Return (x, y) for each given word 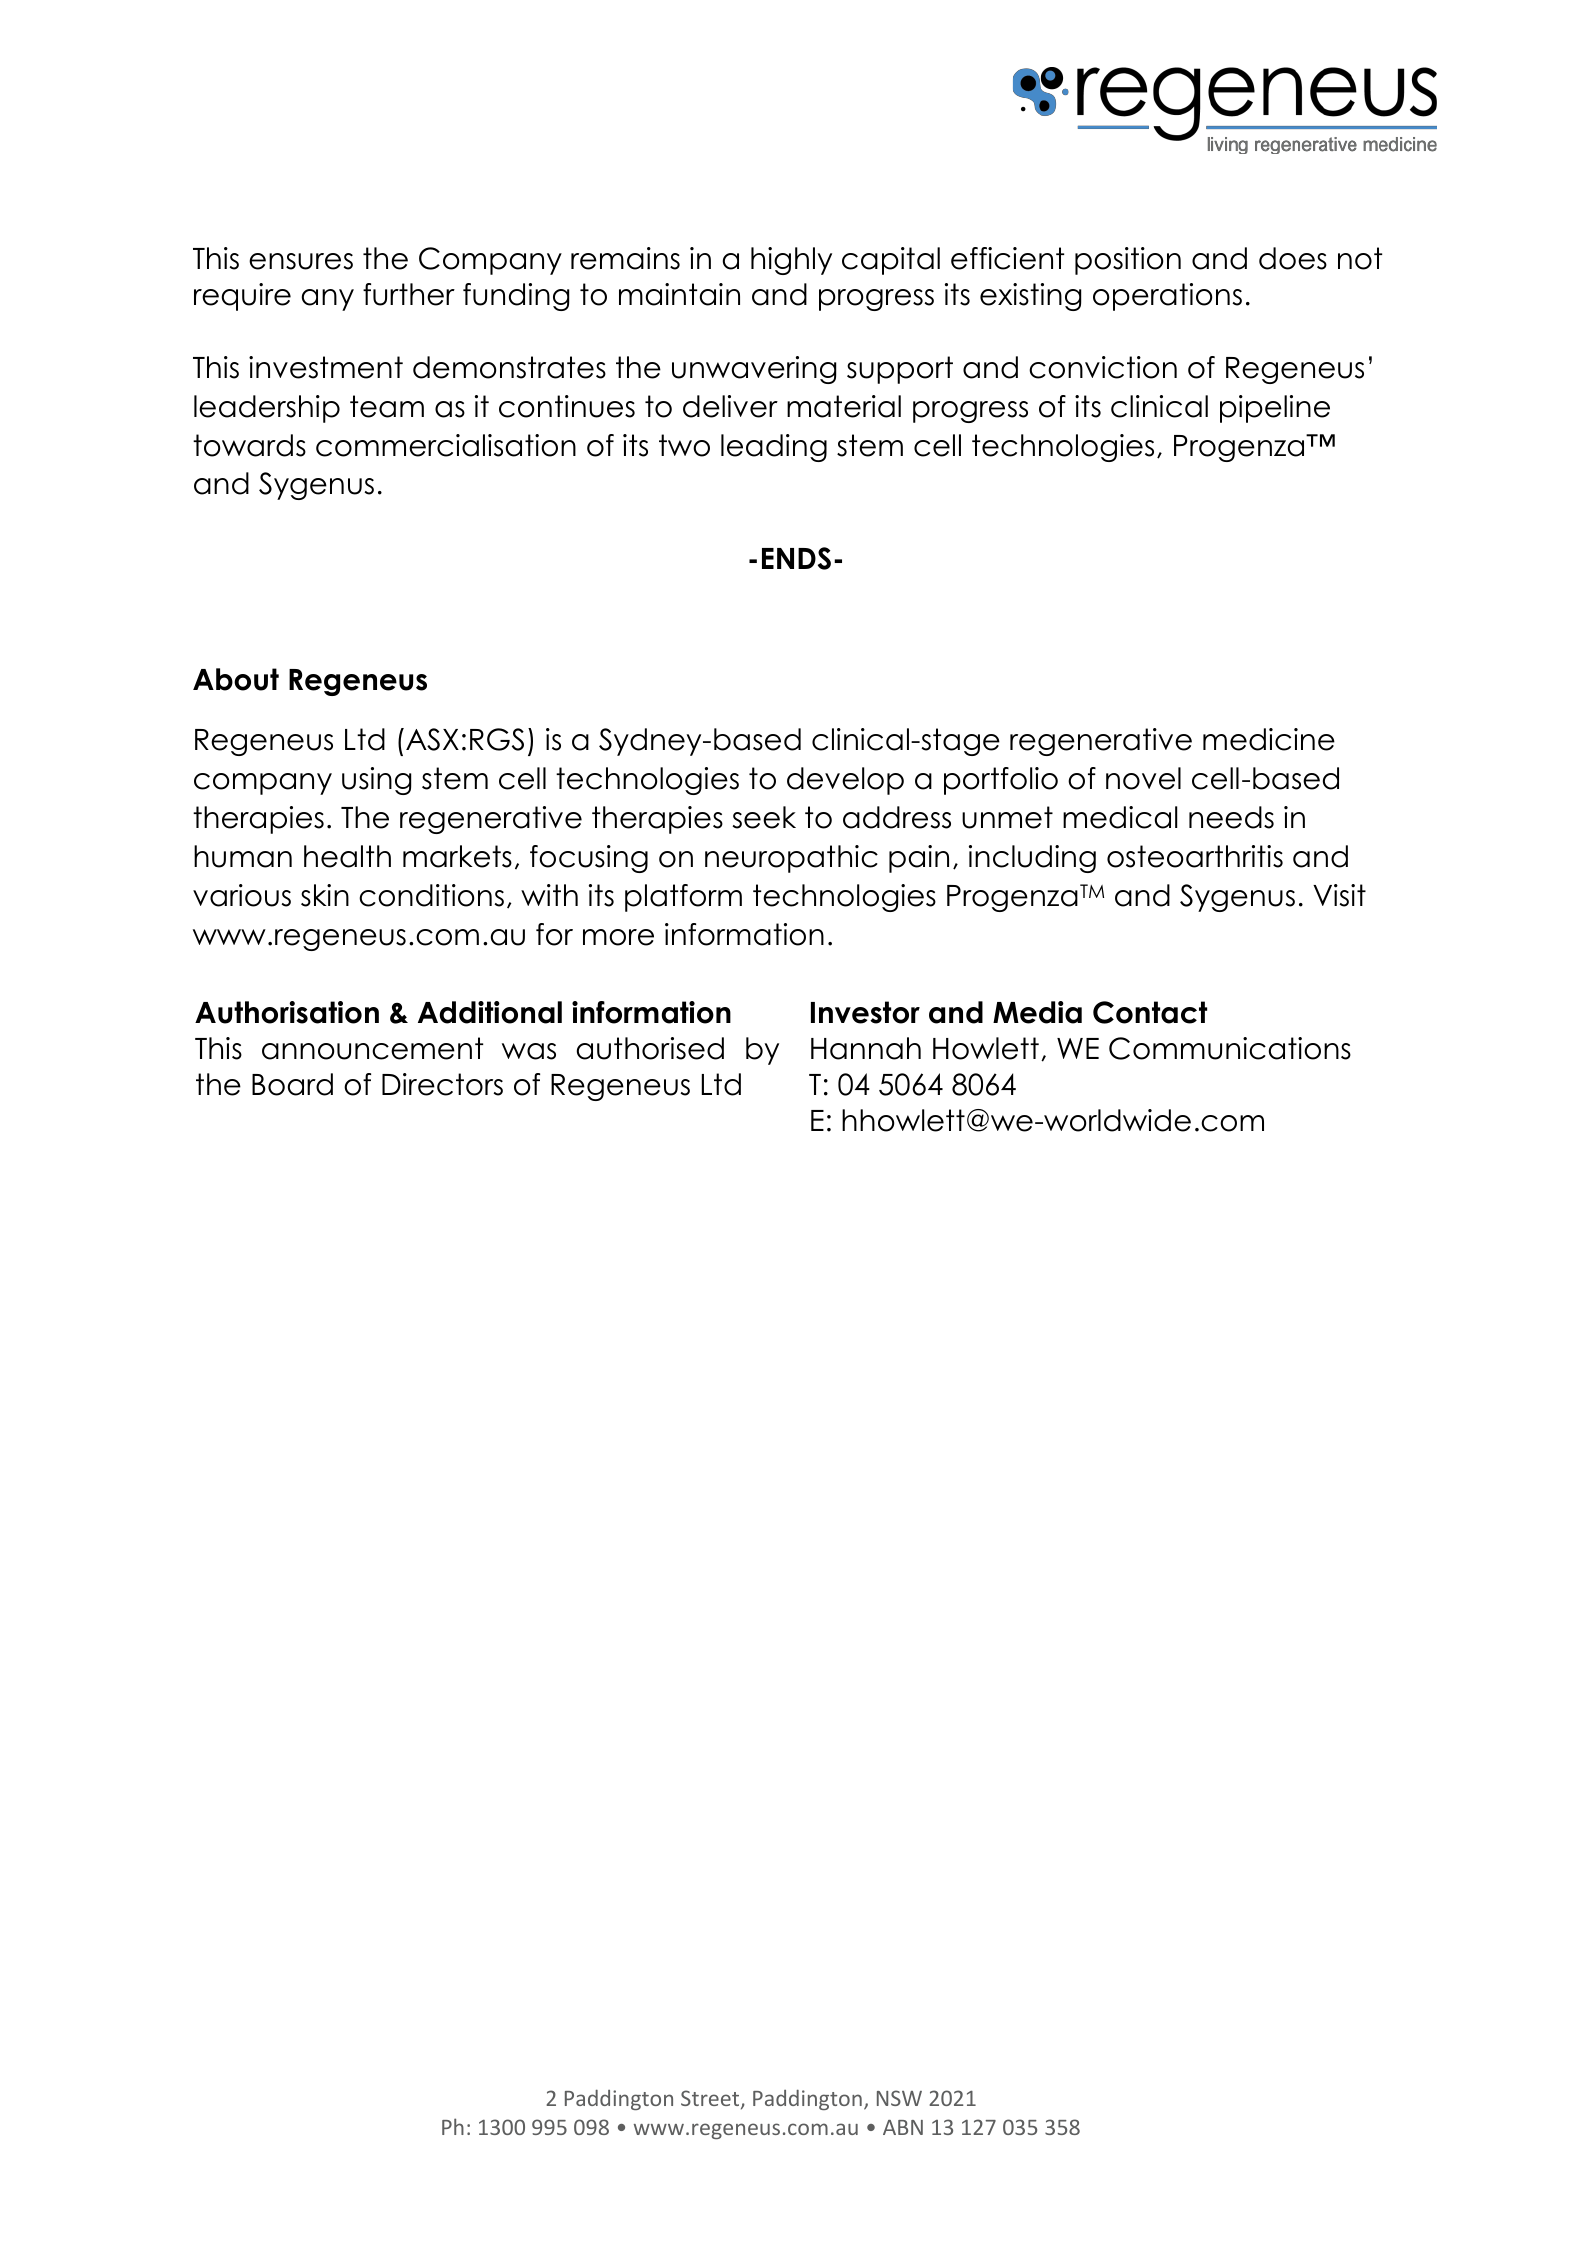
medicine (1269, 739)
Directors (442, 1084)
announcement (372, 1048)
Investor (865, 1012)
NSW (899, 2098)
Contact (1150, 1012)
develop (845, 781)
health (347, 856)
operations (1167, 297)
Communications (1230, 1048)
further (409, 294)
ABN (903, 2127)
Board (292, 1084)
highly (791, 261)
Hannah (866, 1048)
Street (711, 2099)
